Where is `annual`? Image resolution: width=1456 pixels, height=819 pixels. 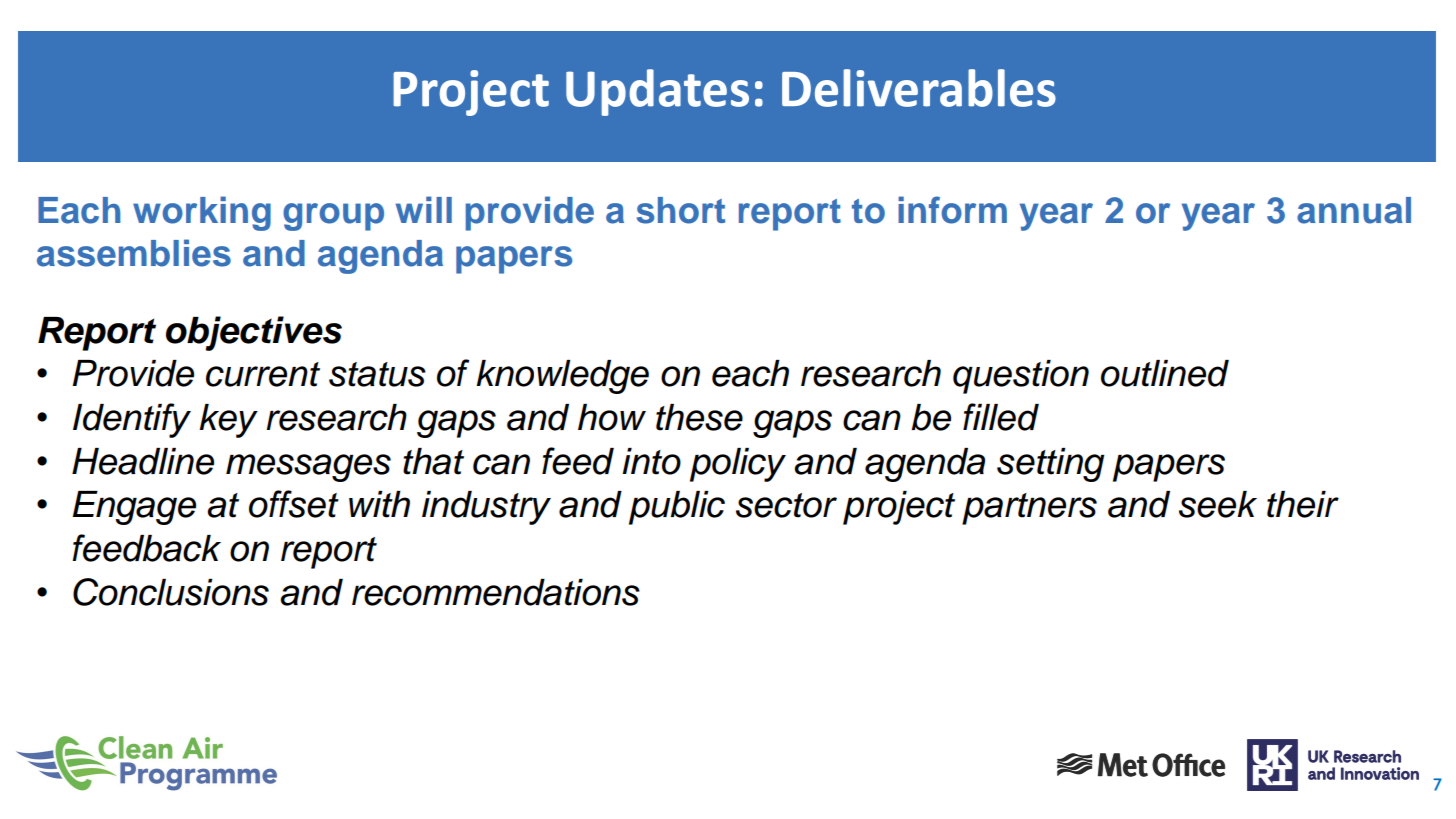 annual is located at coordinates (1354, 210).
